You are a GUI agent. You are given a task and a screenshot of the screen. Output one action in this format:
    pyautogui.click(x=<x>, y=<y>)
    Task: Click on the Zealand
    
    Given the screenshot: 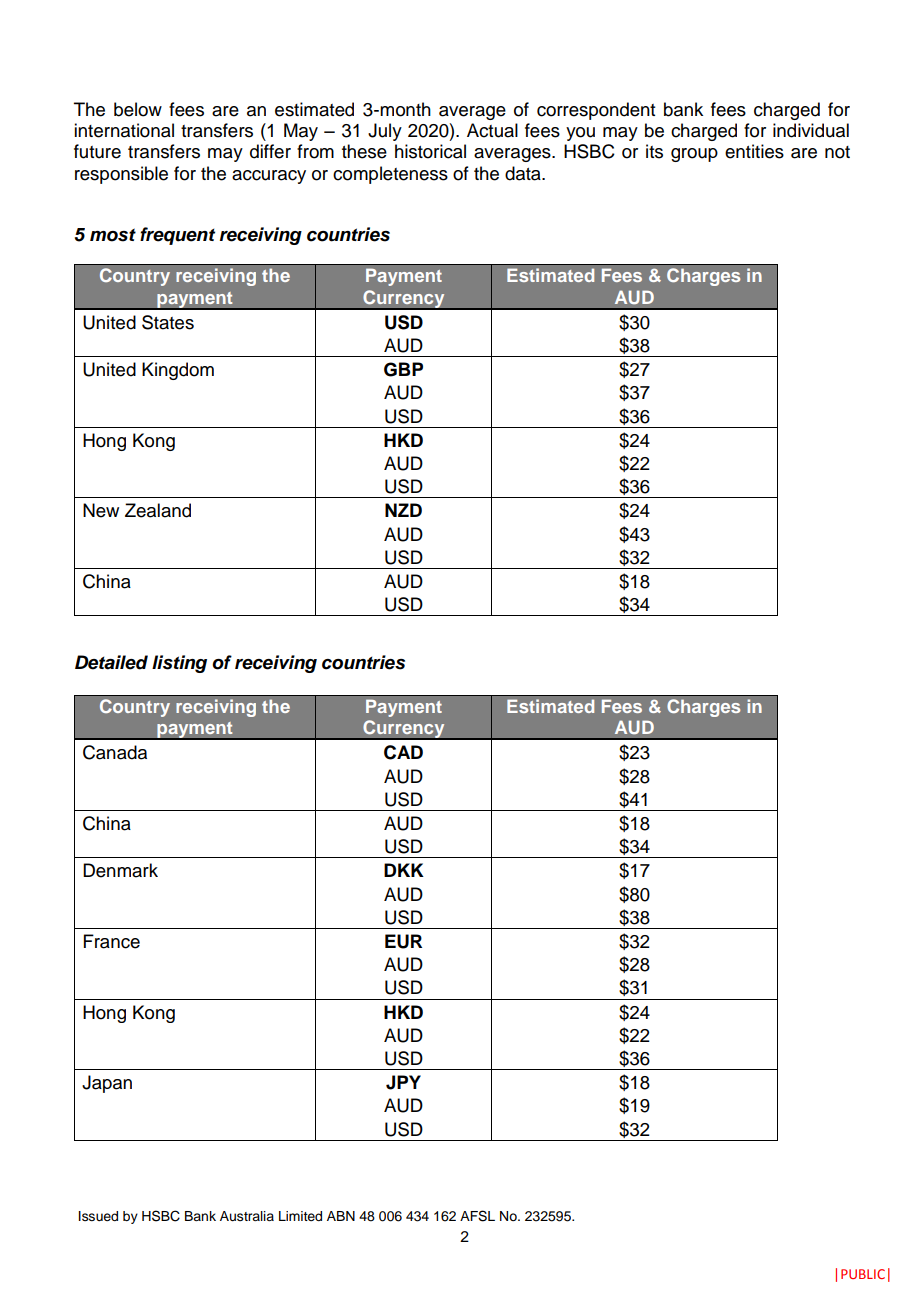 What is the action you would take?
    pyautogui.click(x=158, y=510)
